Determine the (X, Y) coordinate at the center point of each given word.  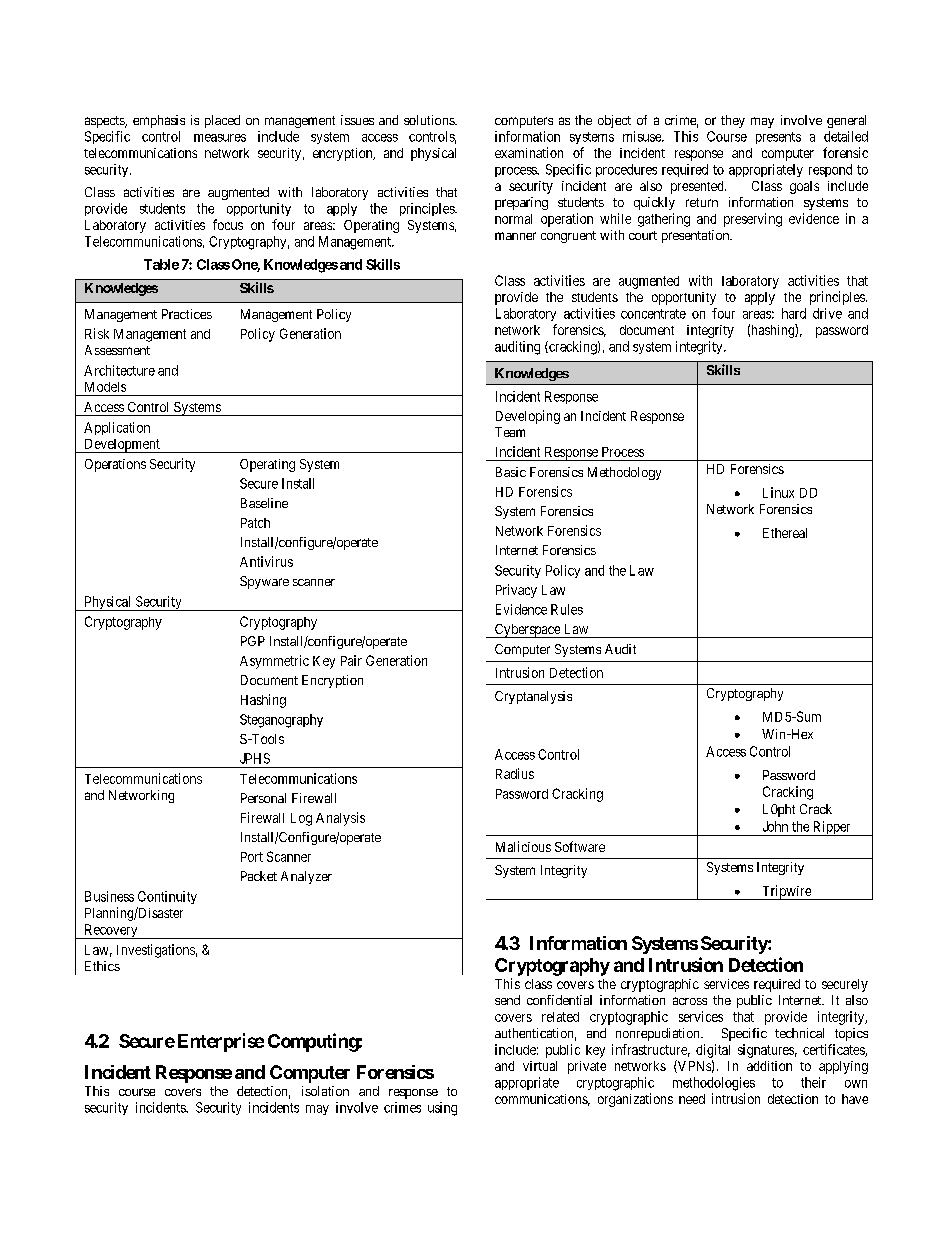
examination (529, 152)
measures (220, 138)
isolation (325, 1091)
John (775, 826)
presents (778, 138)
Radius (515, 773)
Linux (778, 492)
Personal (263, 798)
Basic (511, 472)
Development (122, 446)
